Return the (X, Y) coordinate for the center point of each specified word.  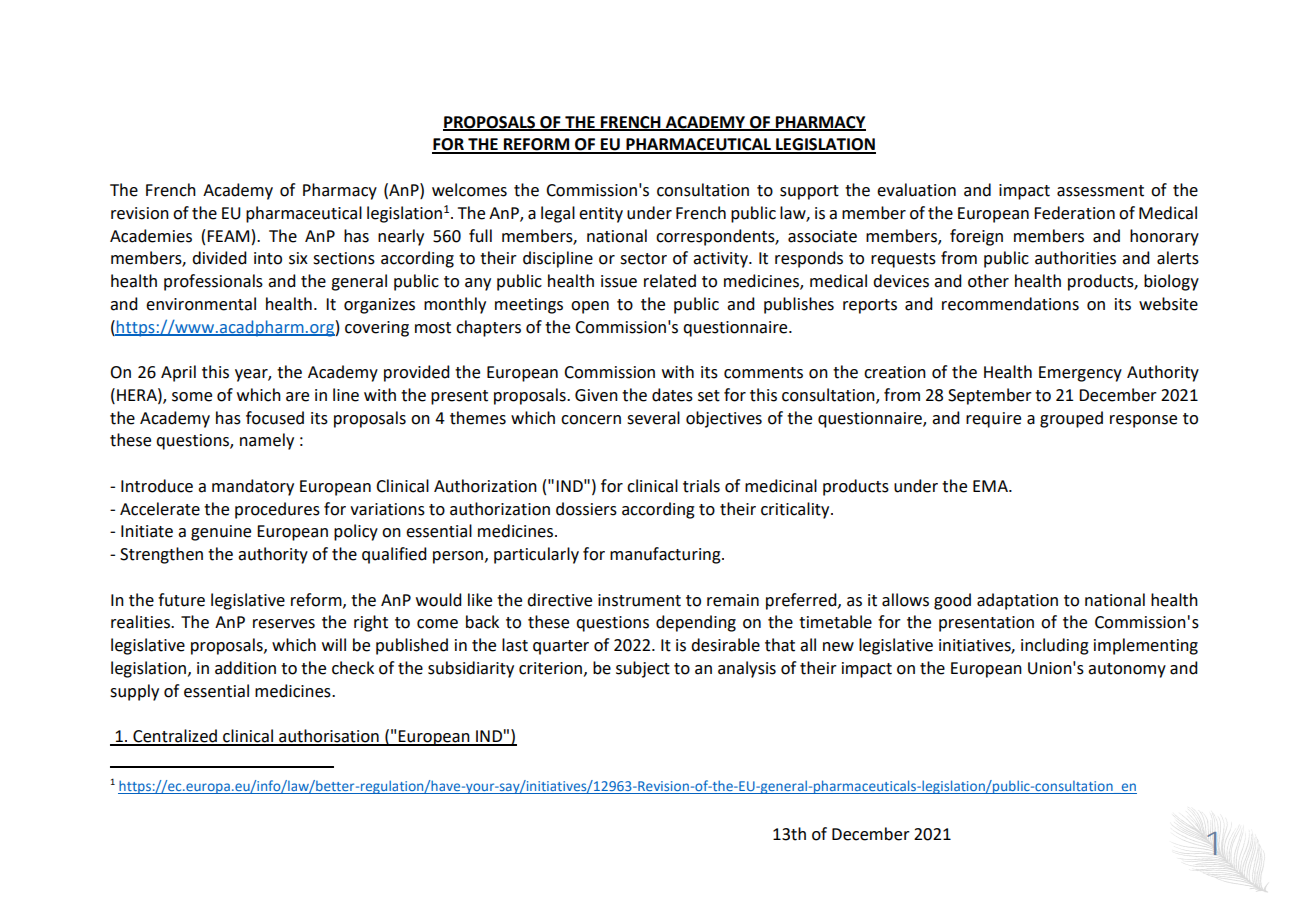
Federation (1074, 213)
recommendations (1010, 304)
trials (701, 486)
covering (377, 329)
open (590, 307)
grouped (1071, 419)
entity (601, 215)
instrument (639, 600)
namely (267, 441)
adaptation (1017, 601)
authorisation (329, 737)
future (181, 600)
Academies (151, 236)
